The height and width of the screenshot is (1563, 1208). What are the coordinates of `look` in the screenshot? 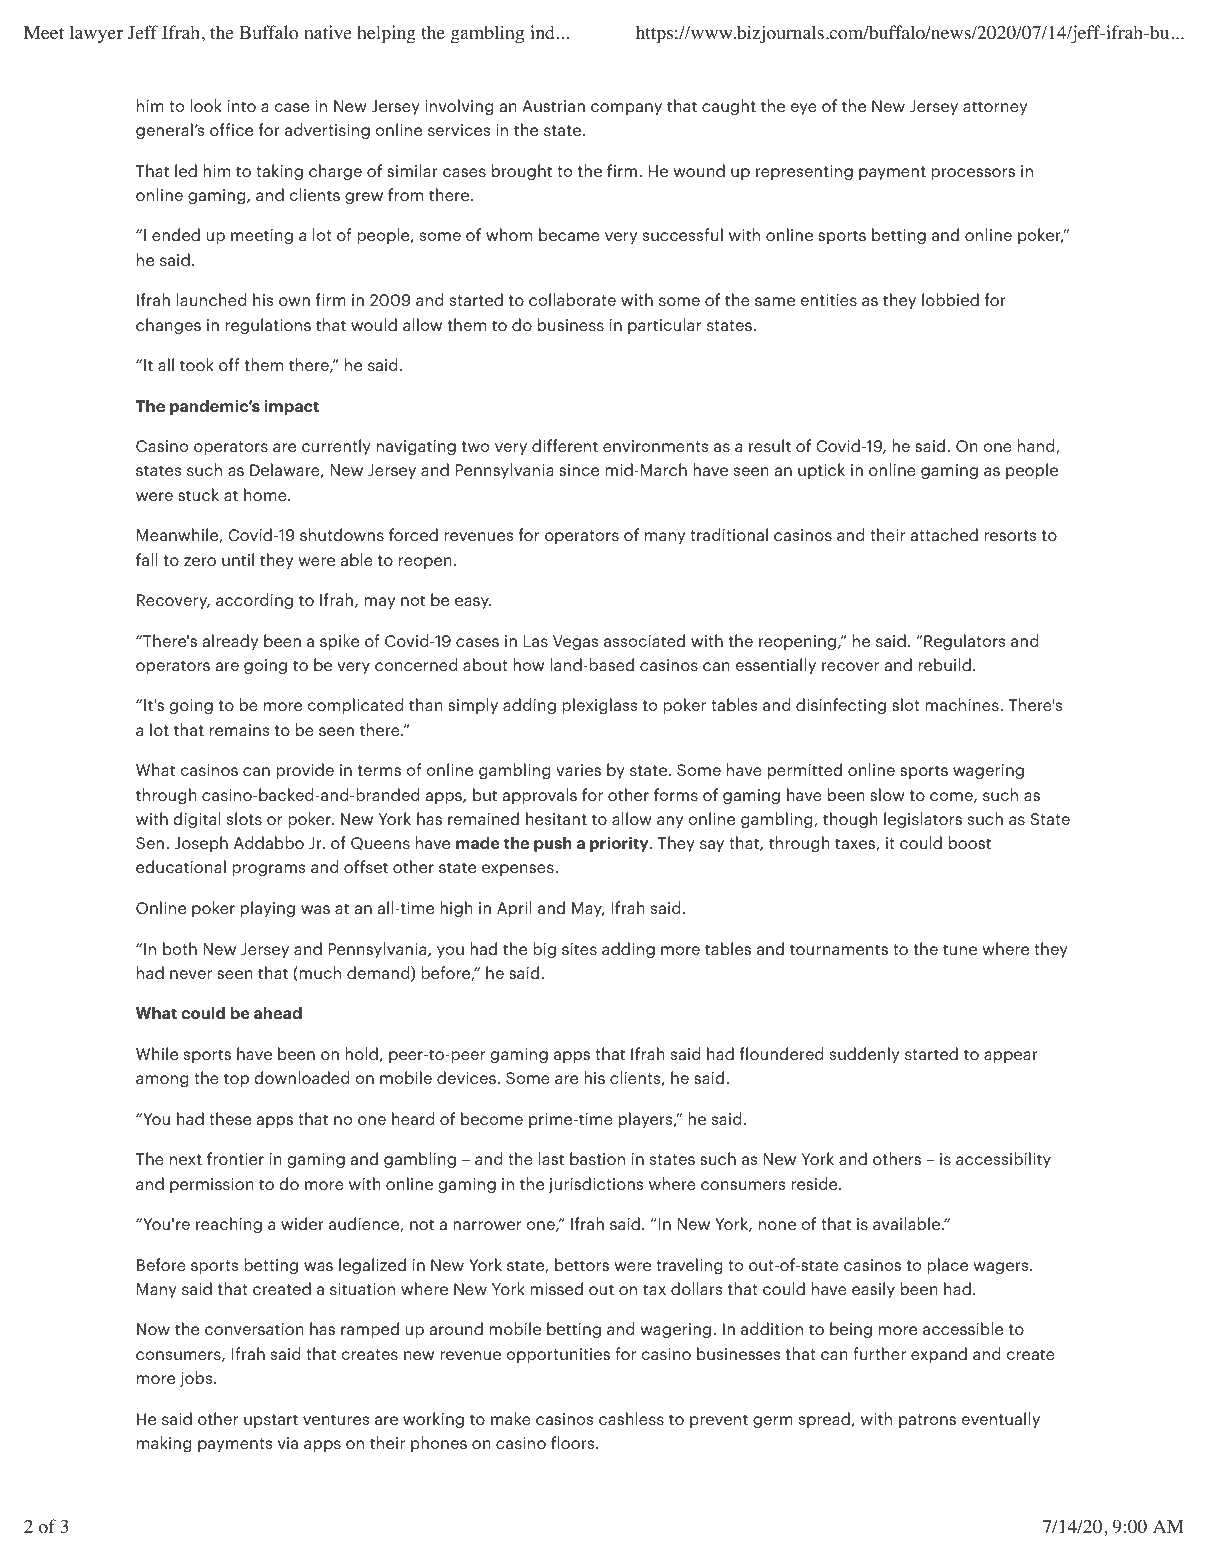 It's located at (206, 105).
